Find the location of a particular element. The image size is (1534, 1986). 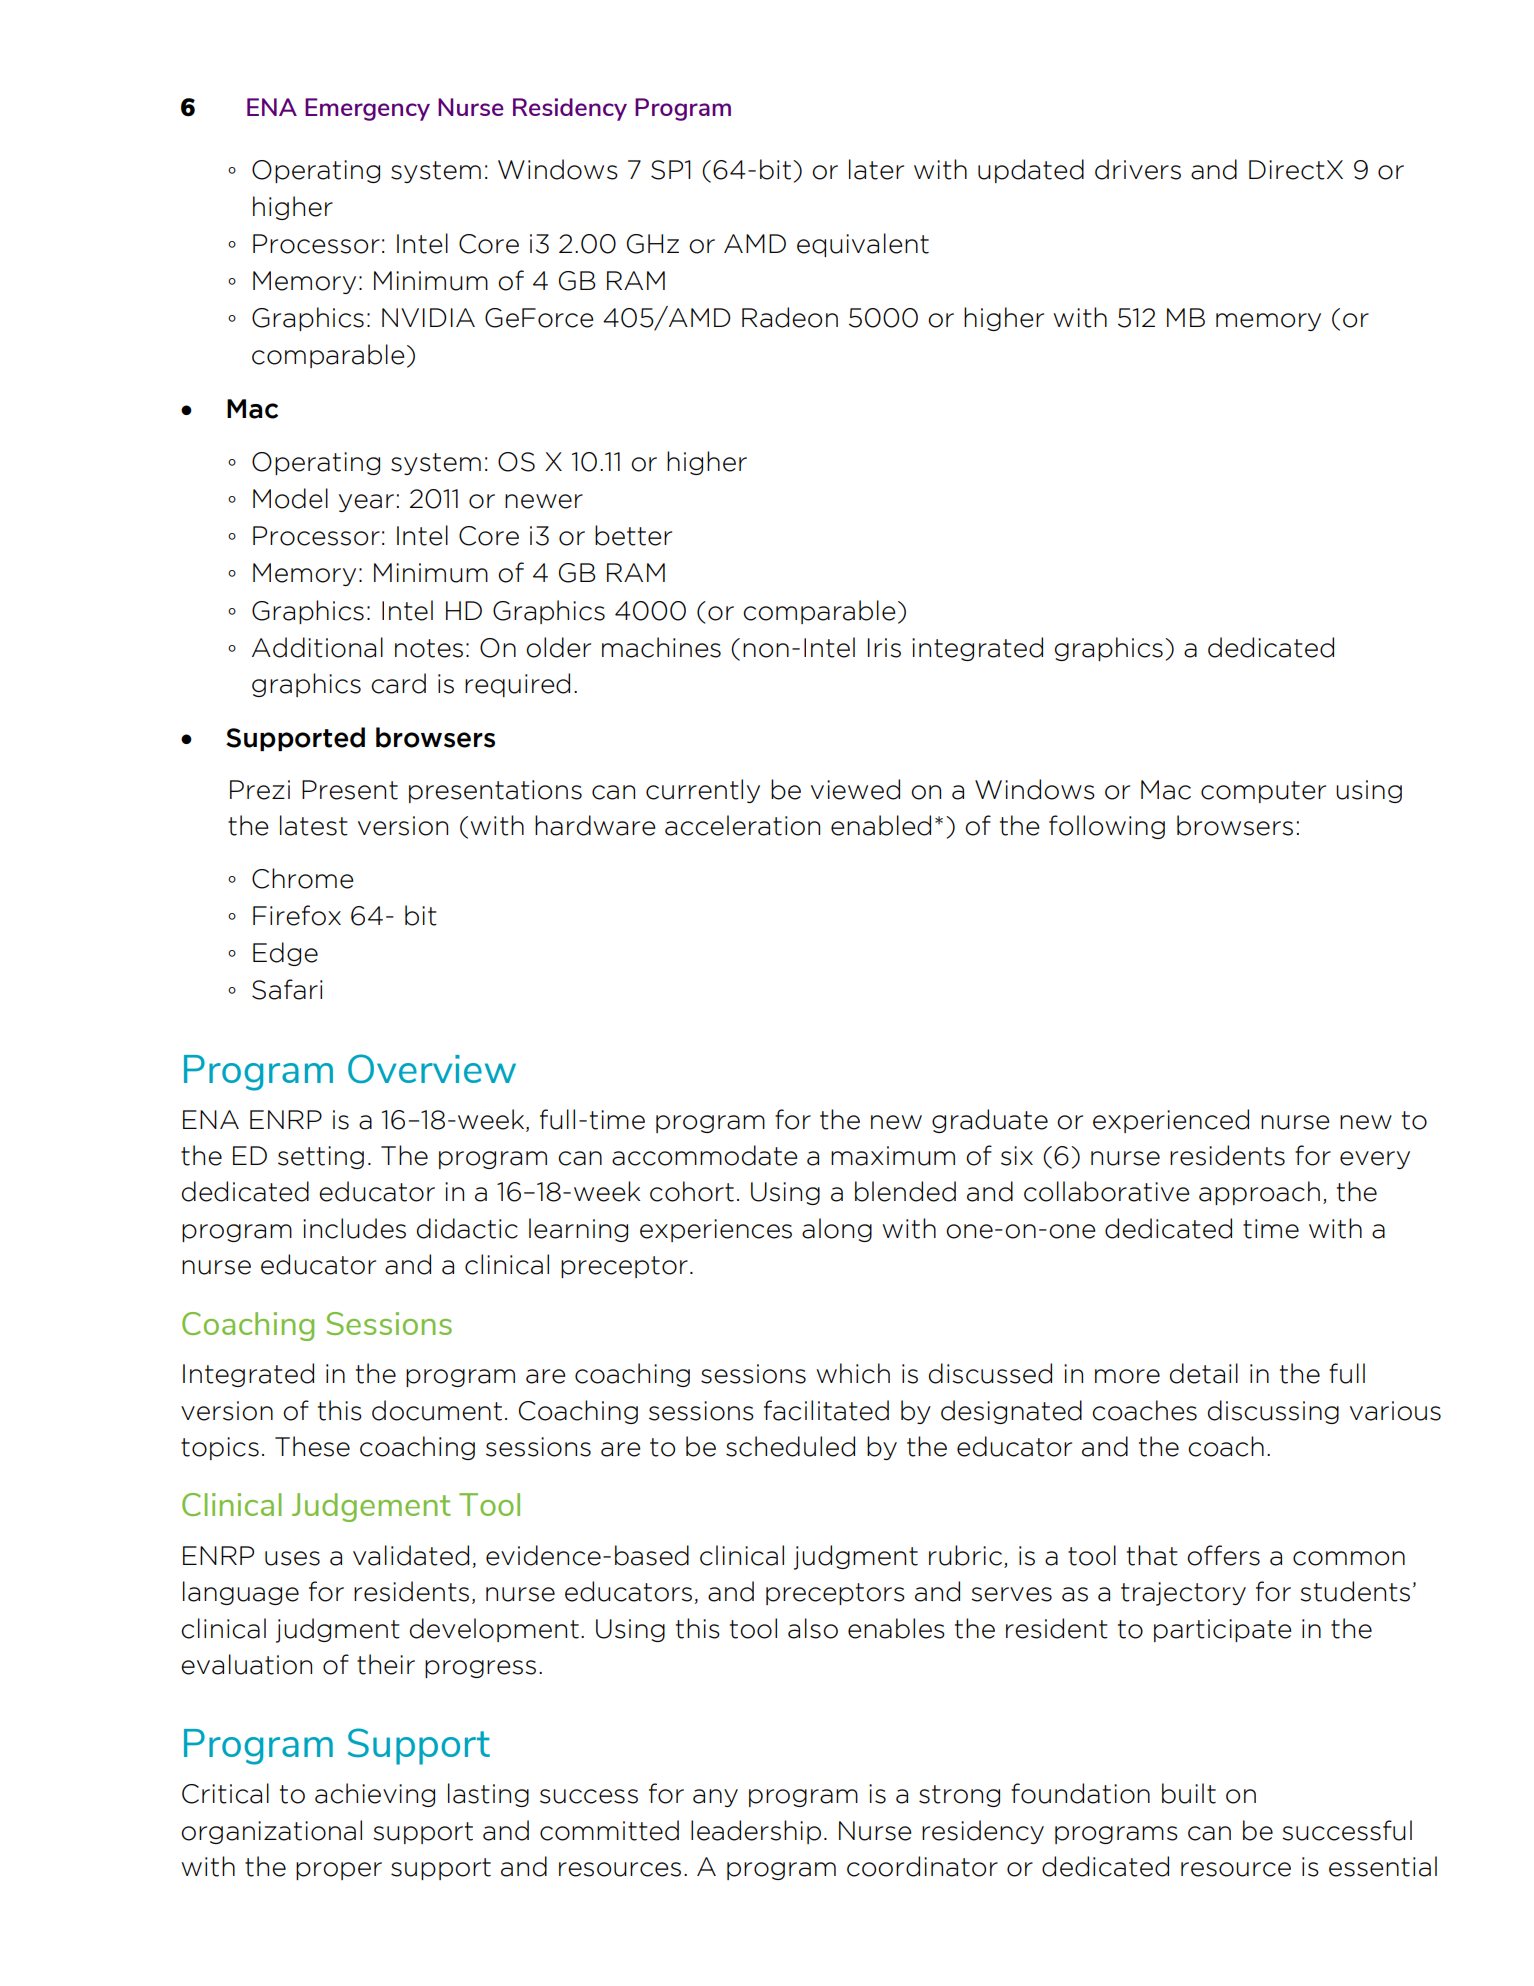

leadership is located at coordinates (756, 1832).
